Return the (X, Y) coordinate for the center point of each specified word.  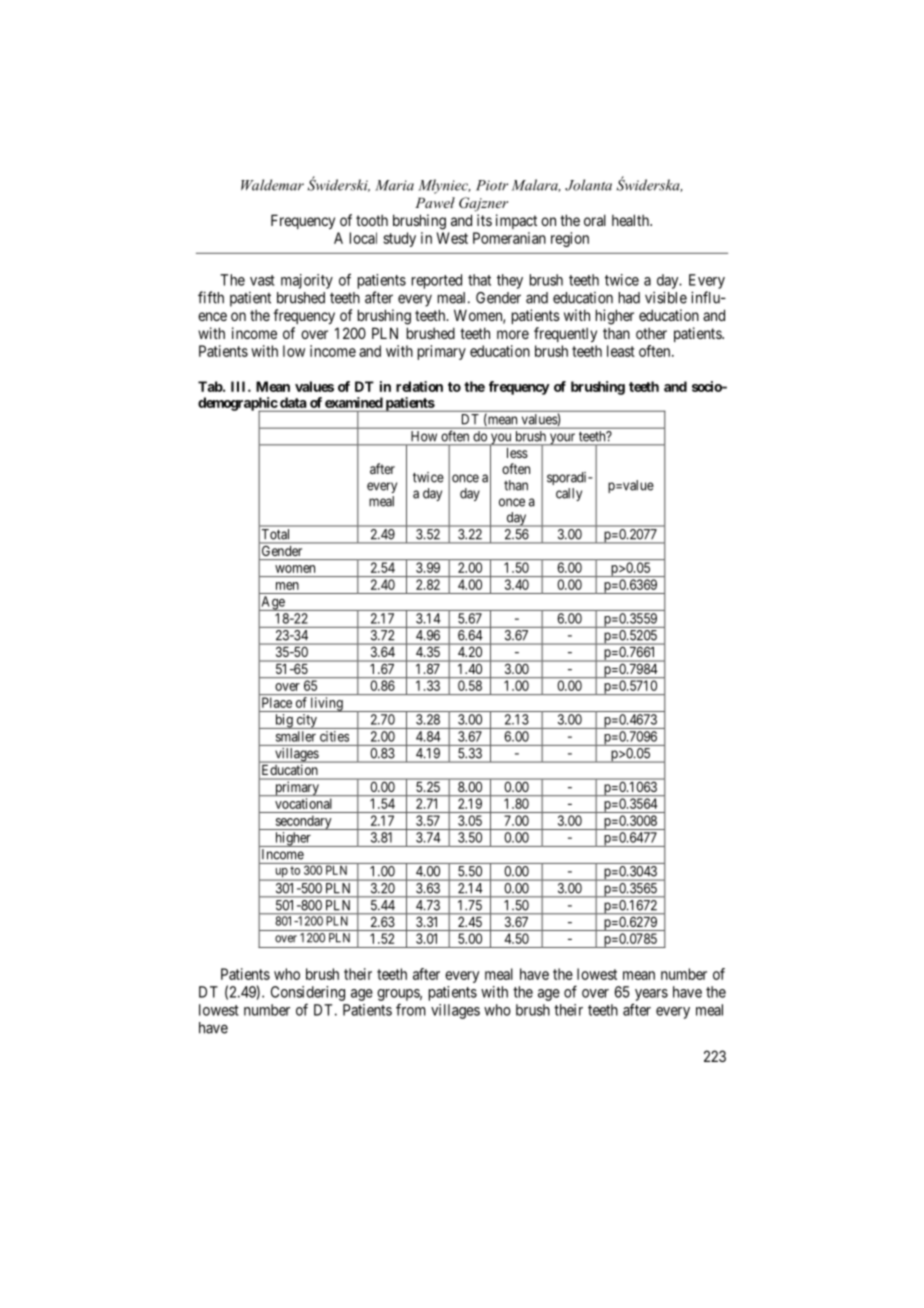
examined (354, 402)
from (411, 1009)
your (562, 439)
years (651, 995)
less (517, 453)
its (484, 220)
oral (595, 220)
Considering (308, 993)
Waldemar (272, 185)
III (240, 386)
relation (419, 386)
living (327, 704)
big (284, 721)
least (621, 351)
